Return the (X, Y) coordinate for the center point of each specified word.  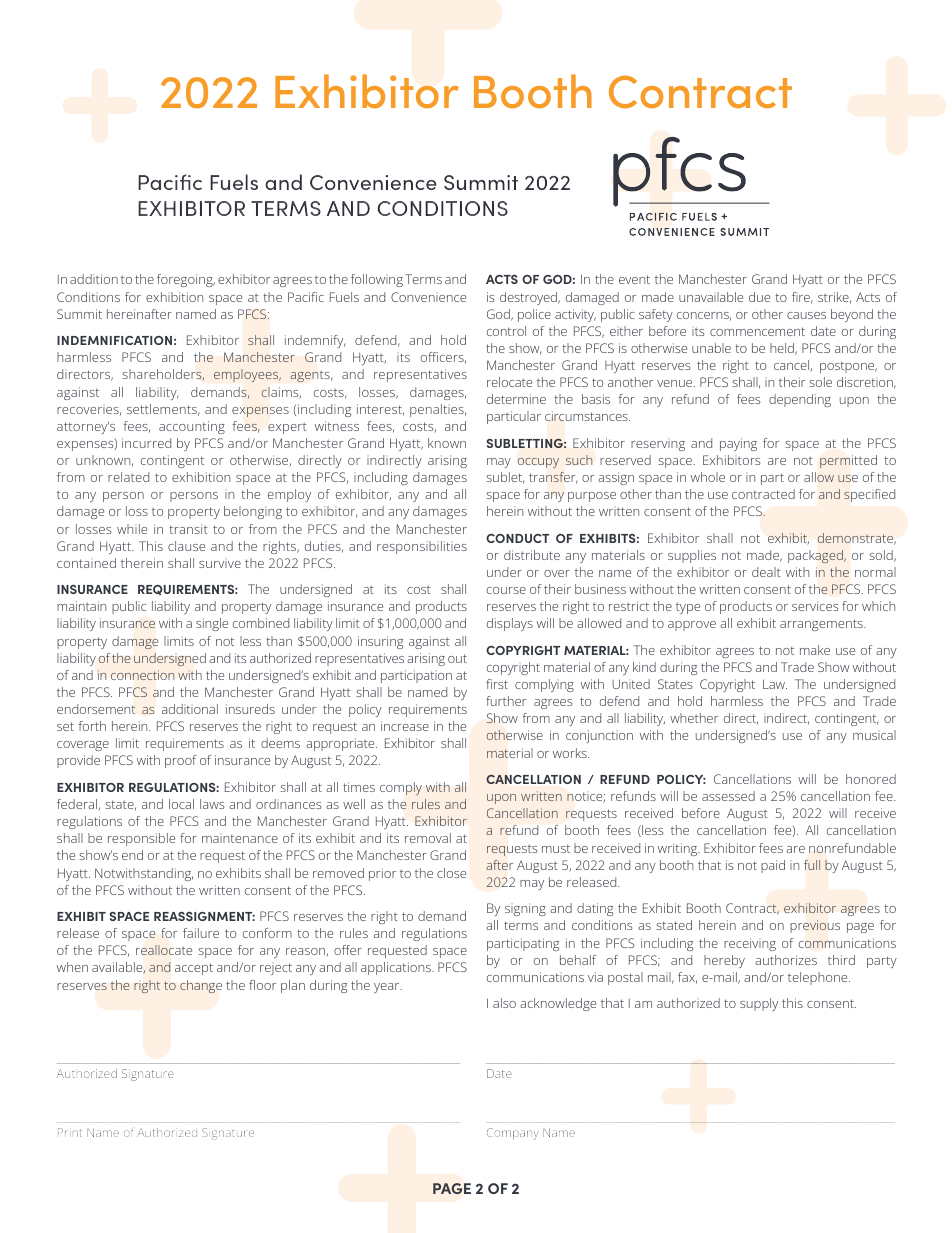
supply (759, 1004)
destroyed (529, 298)
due (759, 297)
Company (513, 1134)
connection (142, 675)
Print (69, 1132)
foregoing (186, 280)
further (506, 701)
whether (694, 718)
